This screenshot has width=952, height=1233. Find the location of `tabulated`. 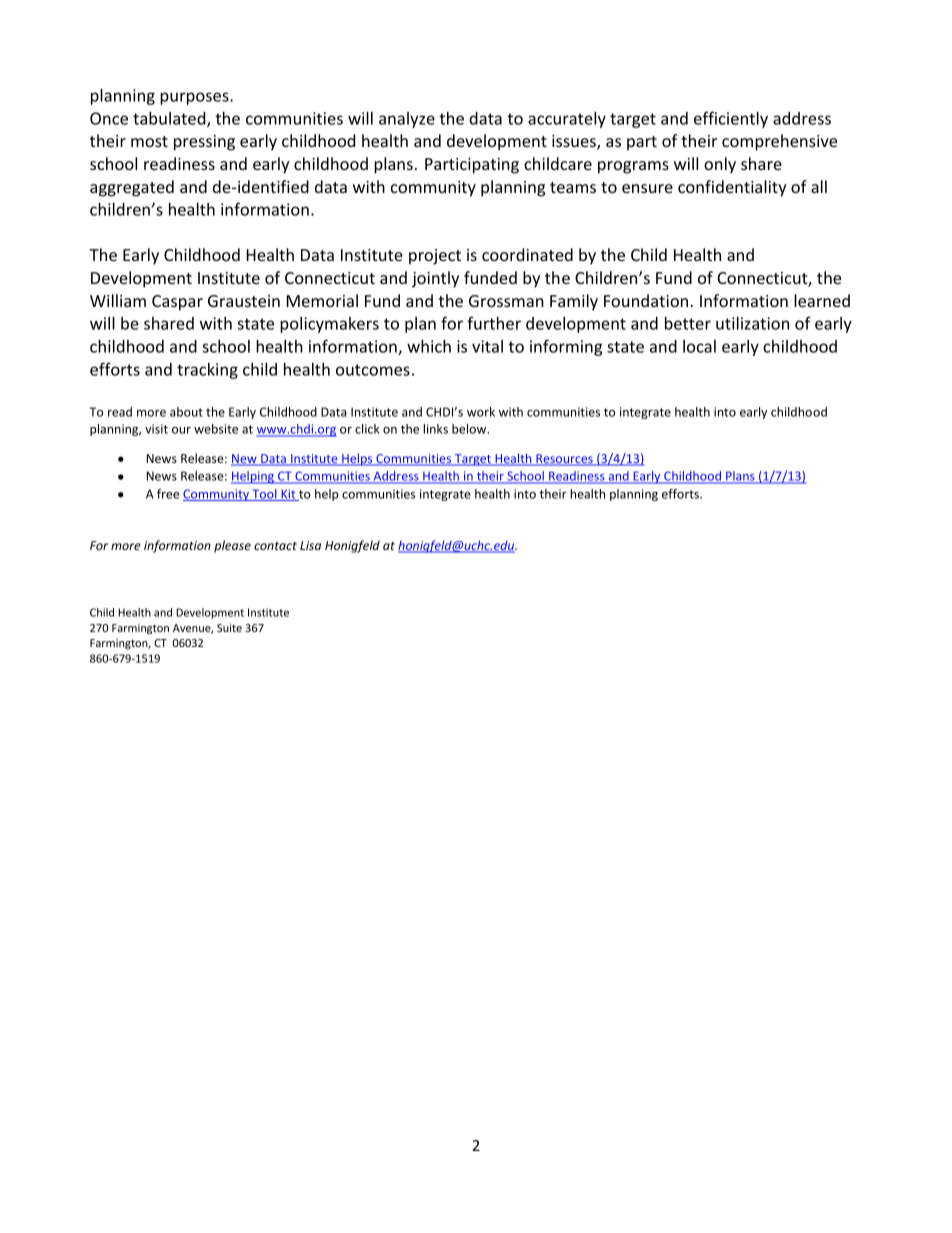

tabulated is located at coordinates (170, 119).
